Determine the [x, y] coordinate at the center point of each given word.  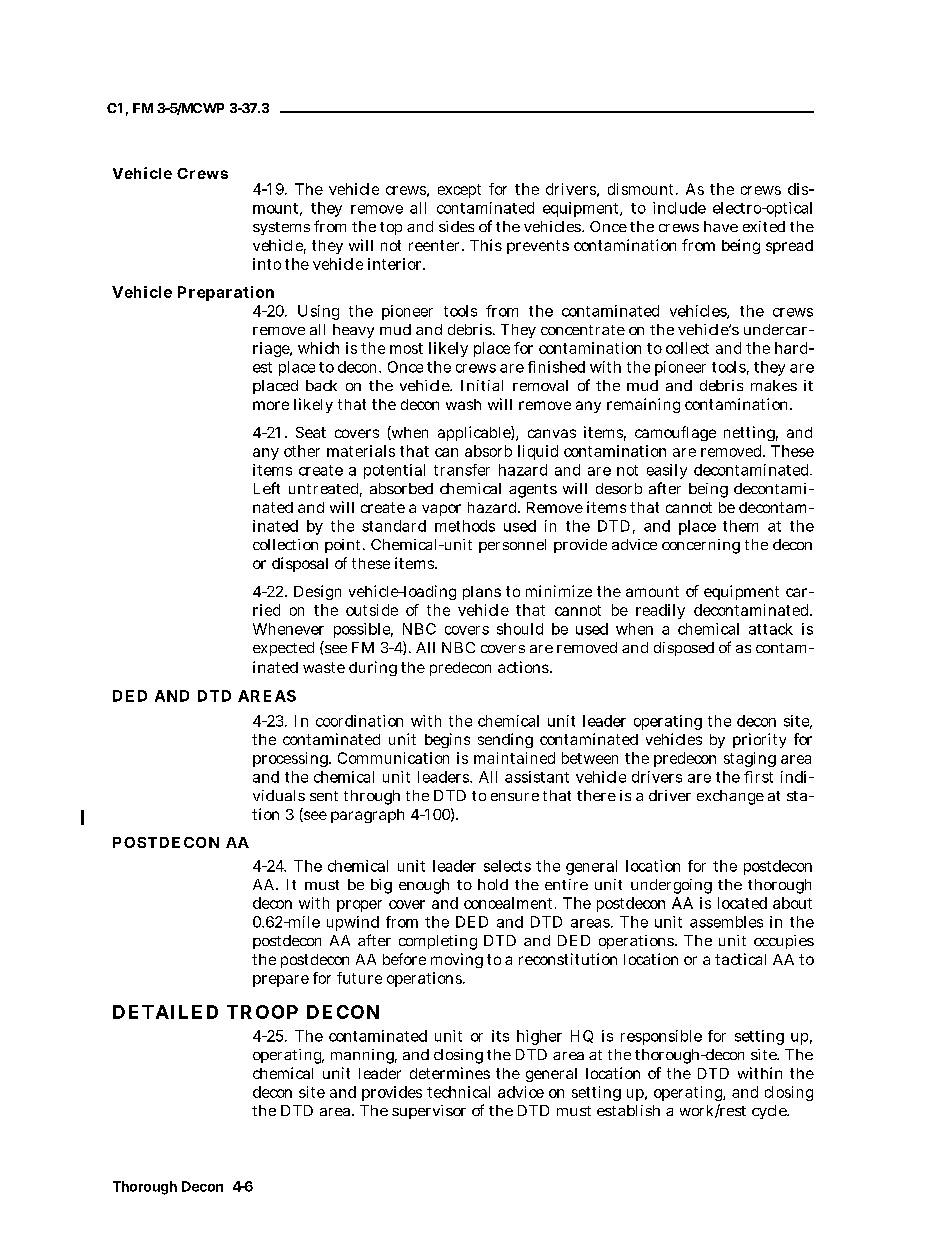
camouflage [675, 433]
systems [281, 228]
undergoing [671, 886]
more [271, 405]
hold [493, 884]
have [721, 226]
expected [283, 649]
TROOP [262, 1012]
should [520, 629]
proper [359, 906]
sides [456, 226]
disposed [684, 649]
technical [458, 1092]
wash [463, 404]
